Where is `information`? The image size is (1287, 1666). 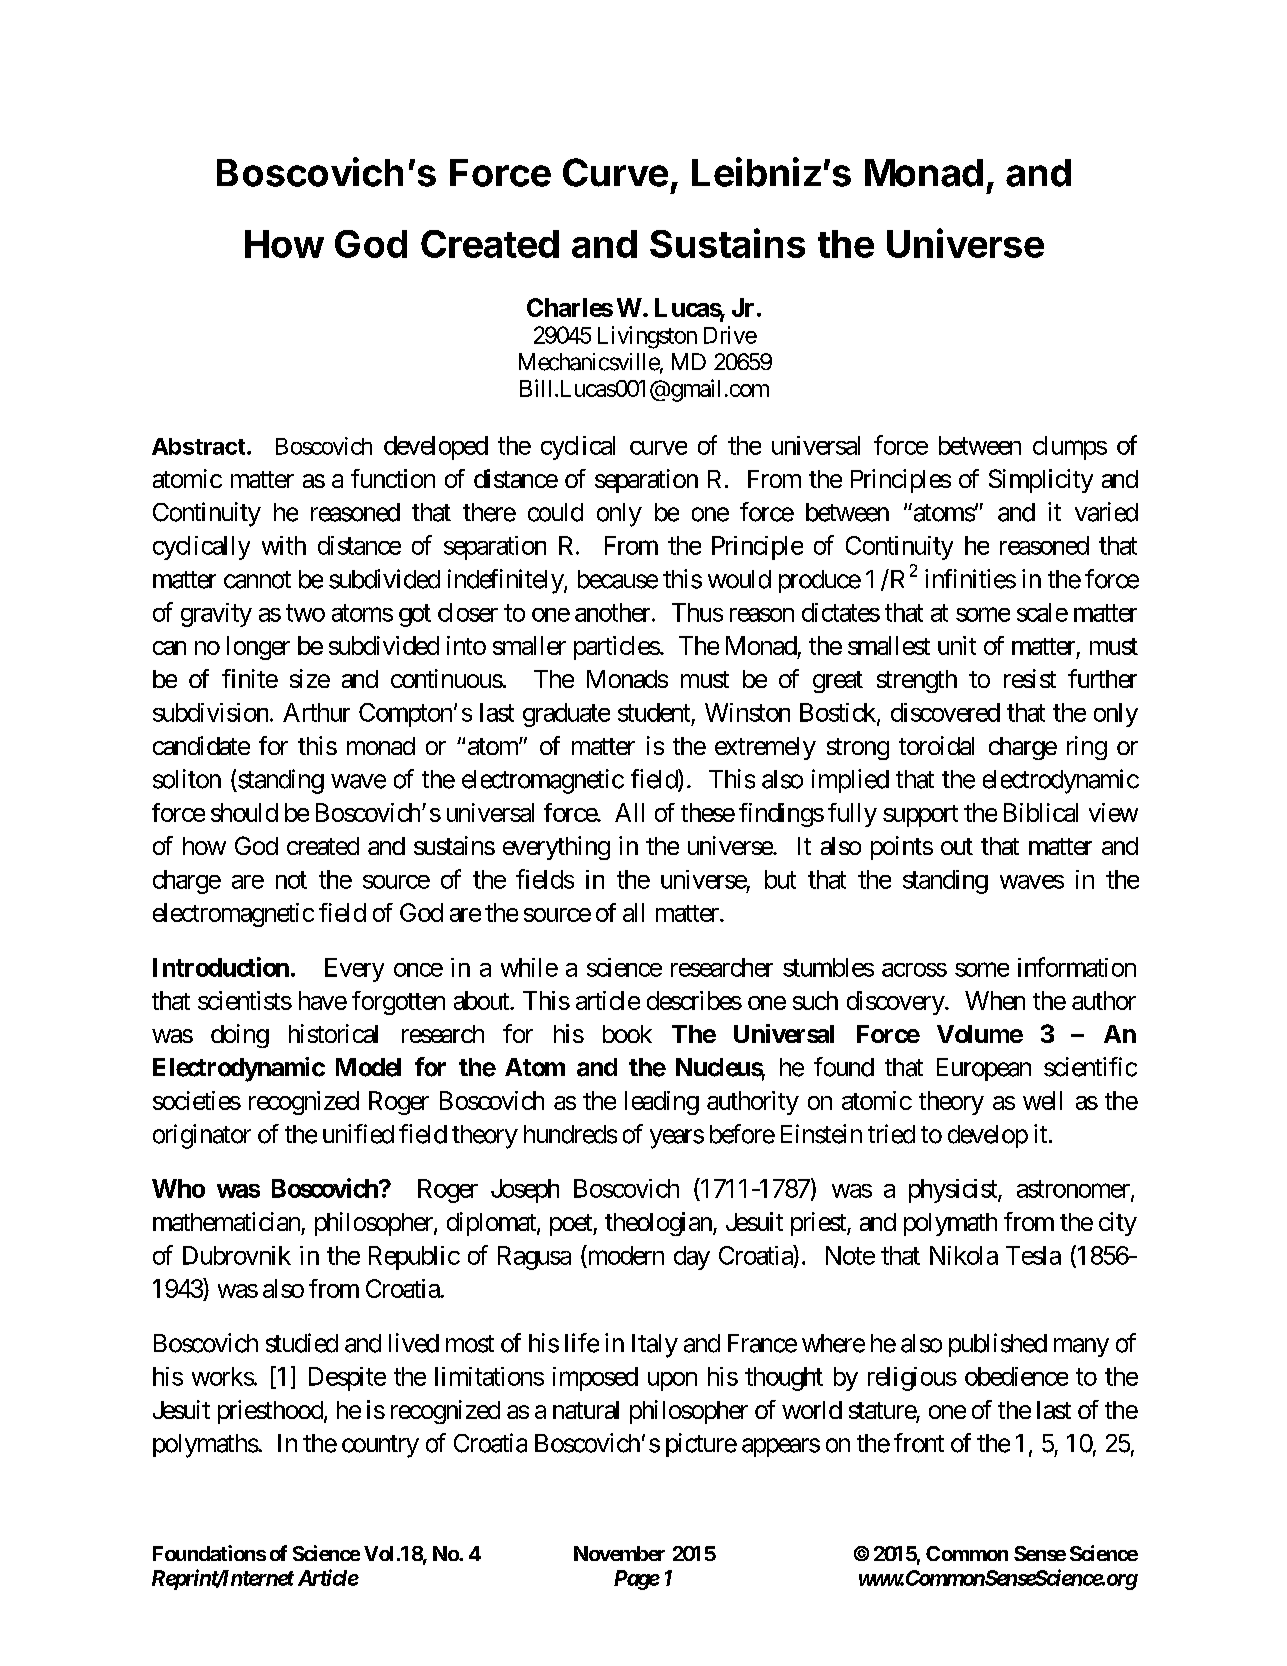 information is located at coordinates (1077, 967).
